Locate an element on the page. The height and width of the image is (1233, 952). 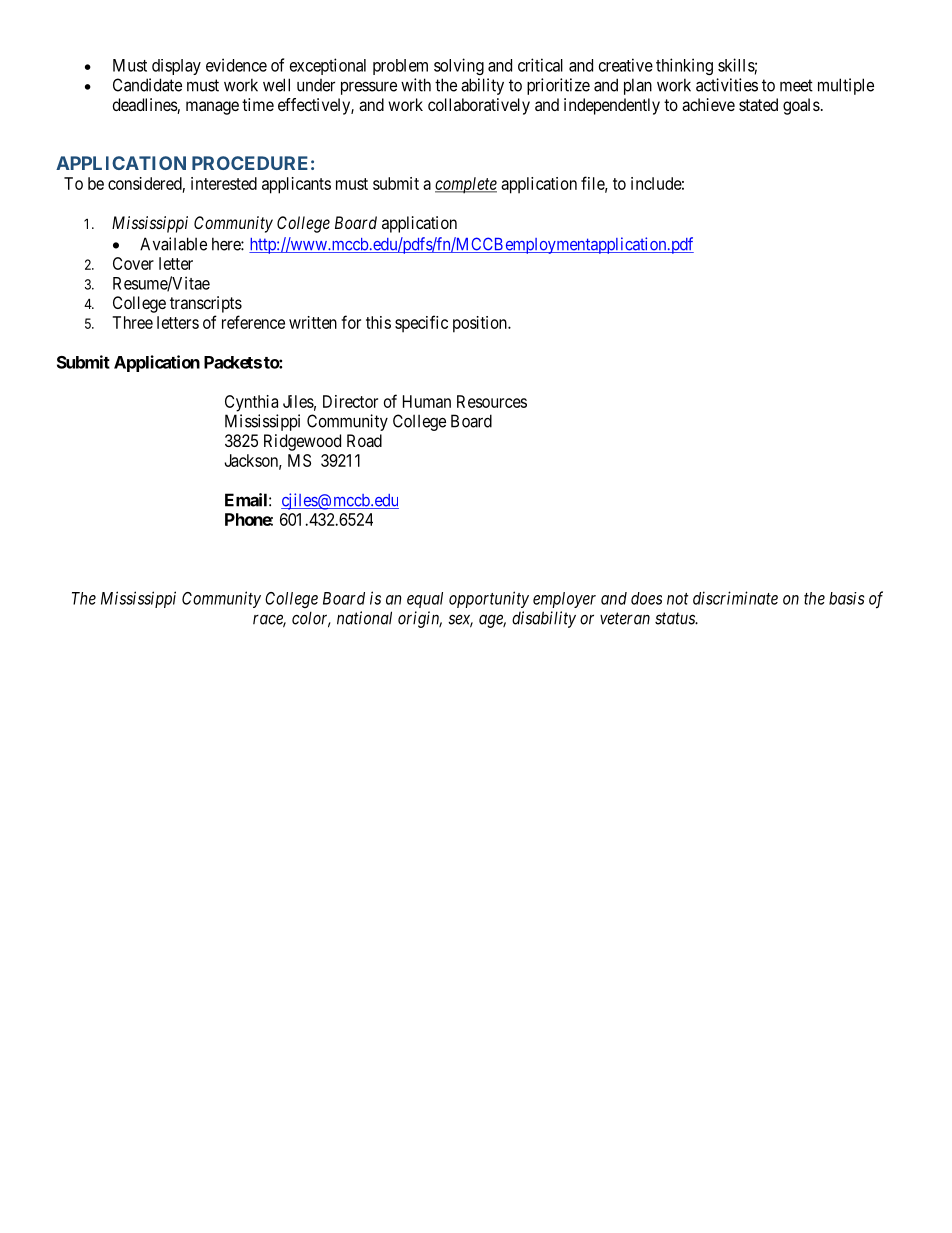
position is located at coordinates (481, 324).
